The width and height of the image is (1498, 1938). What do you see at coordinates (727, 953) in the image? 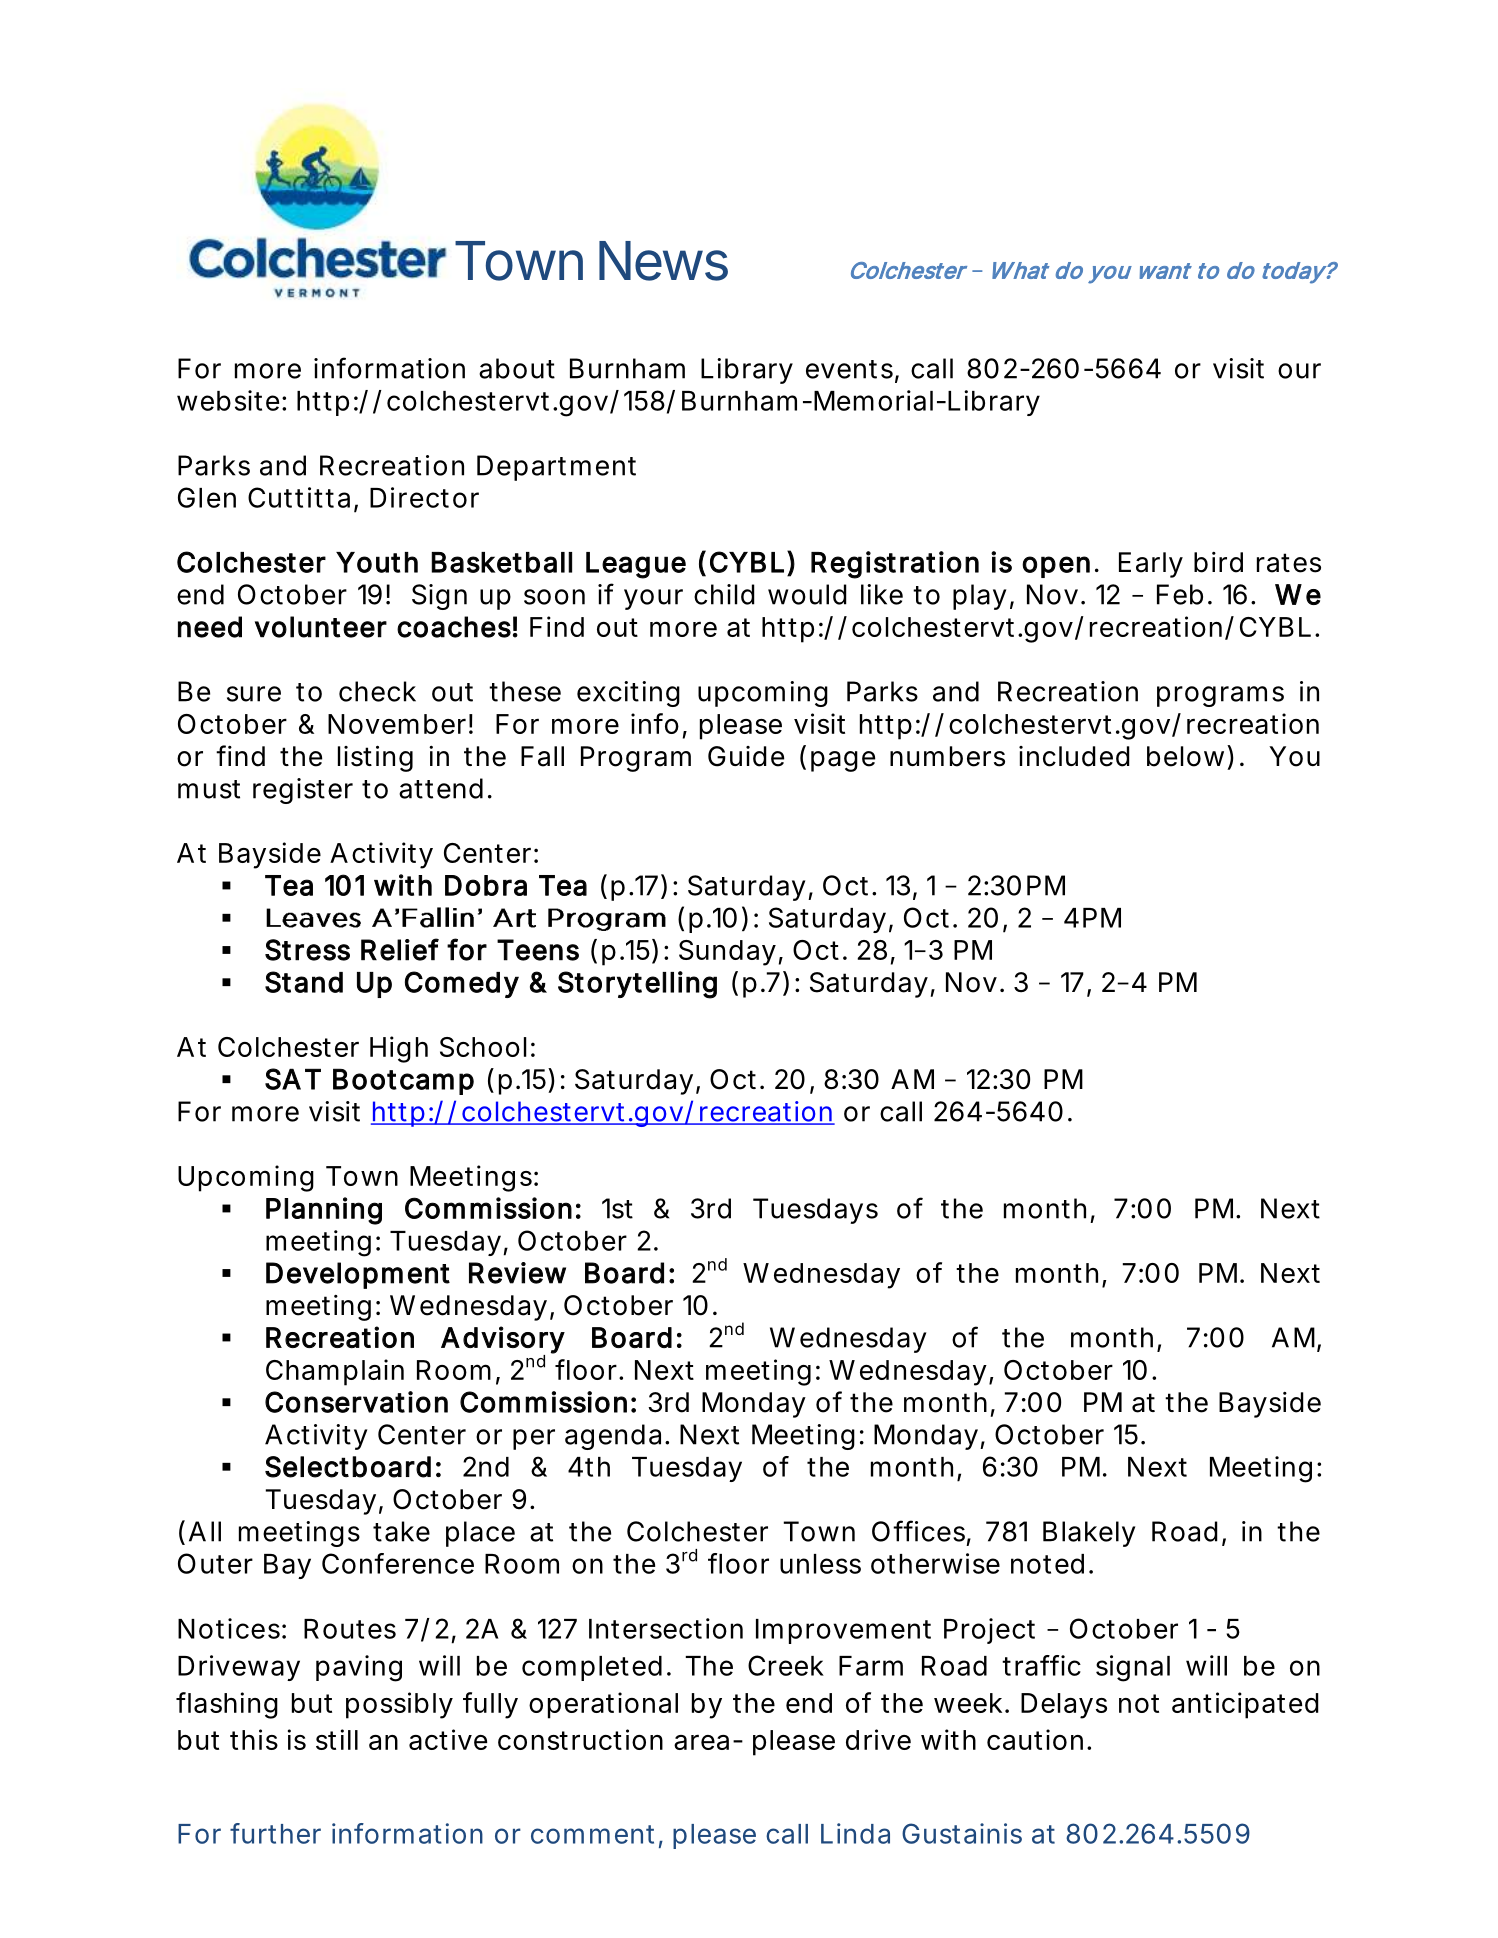
I see `Sunday` at bounding box center [727, 953].
